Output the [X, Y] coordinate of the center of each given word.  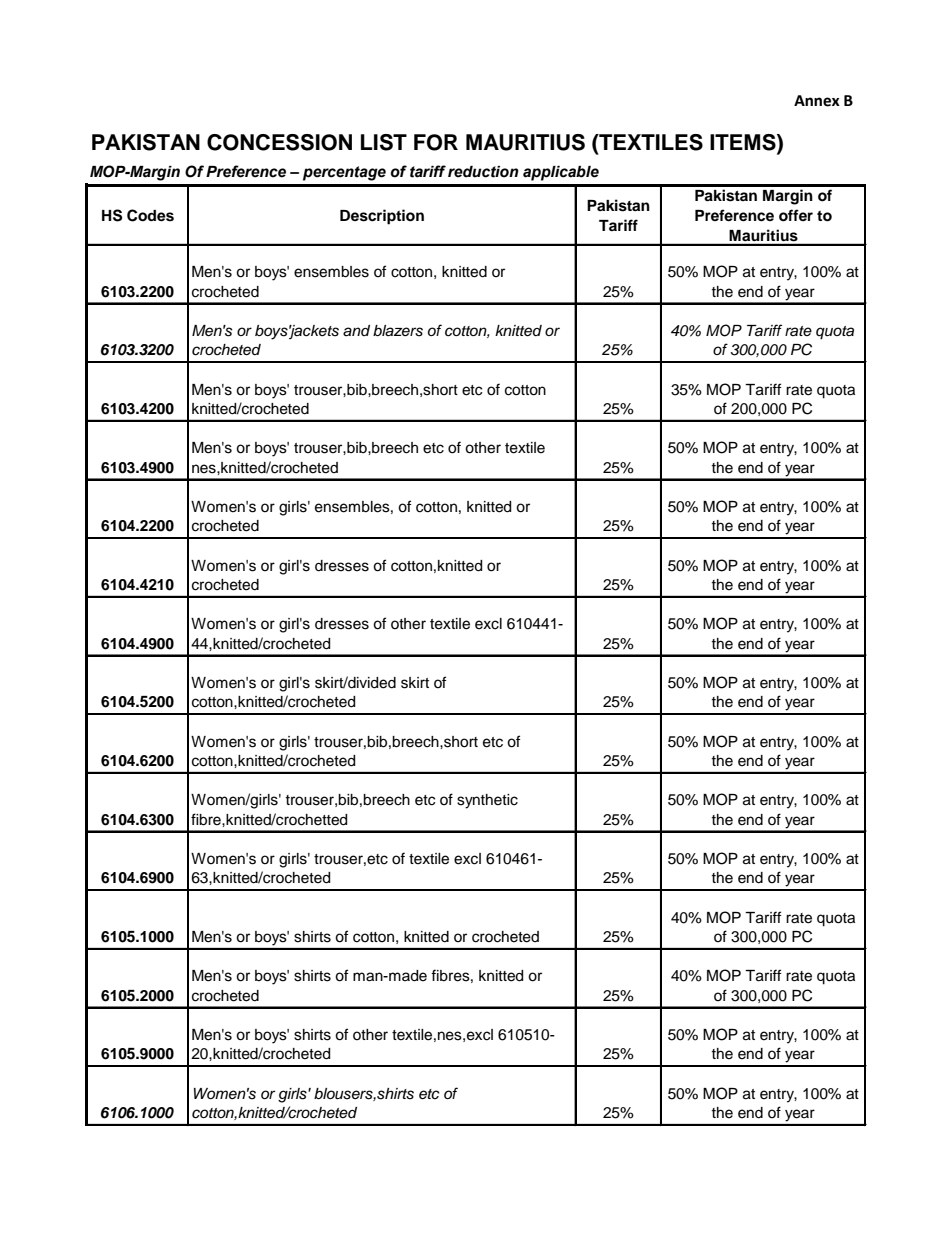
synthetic [487, 801]
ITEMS [744, 143]
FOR [436, 142]
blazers [398, 331]
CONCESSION [279, 142]
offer [796, 215]
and [356, 331]
